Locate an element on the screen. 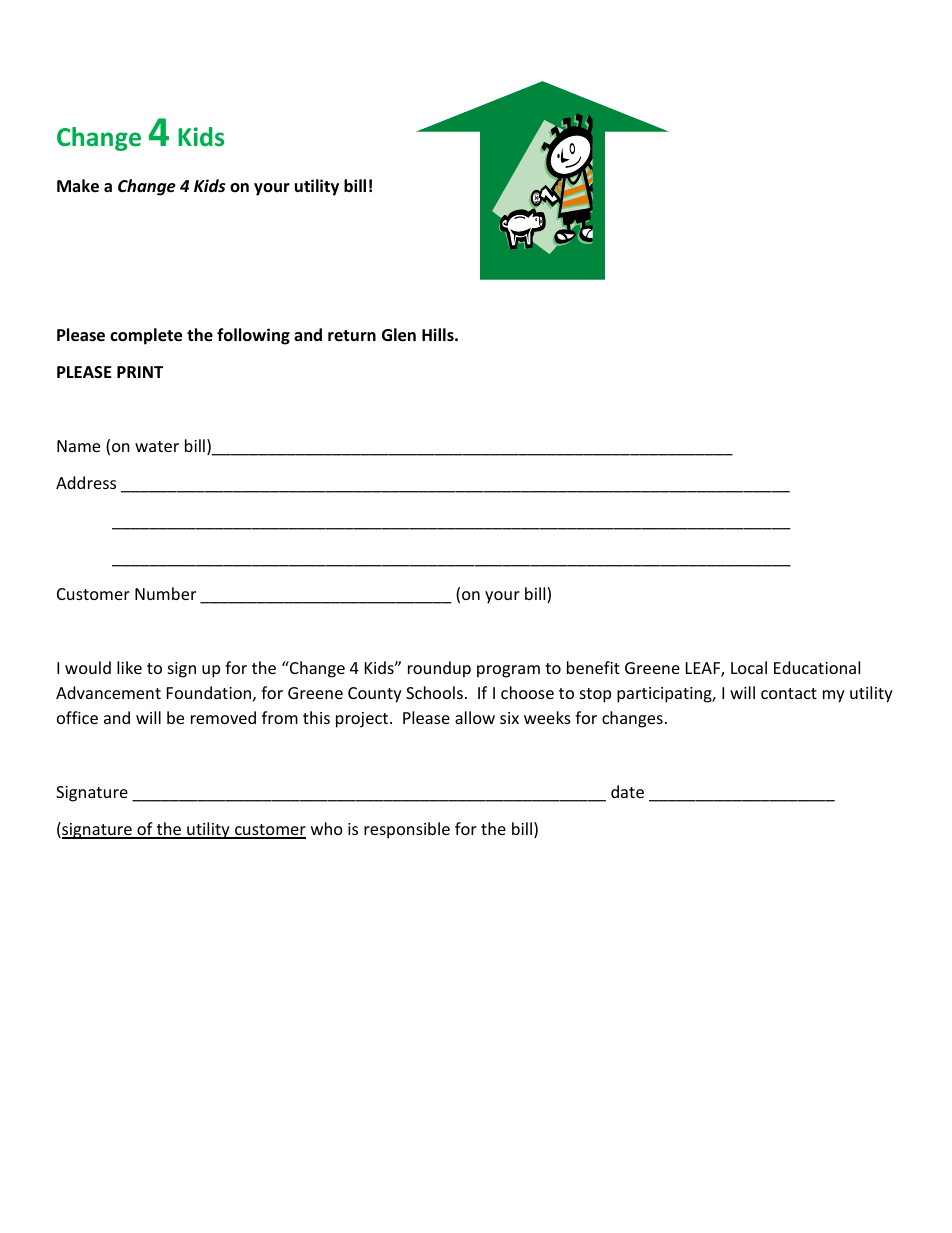 The image size is (952, 1233). water is located at coordinates (157, 446).
